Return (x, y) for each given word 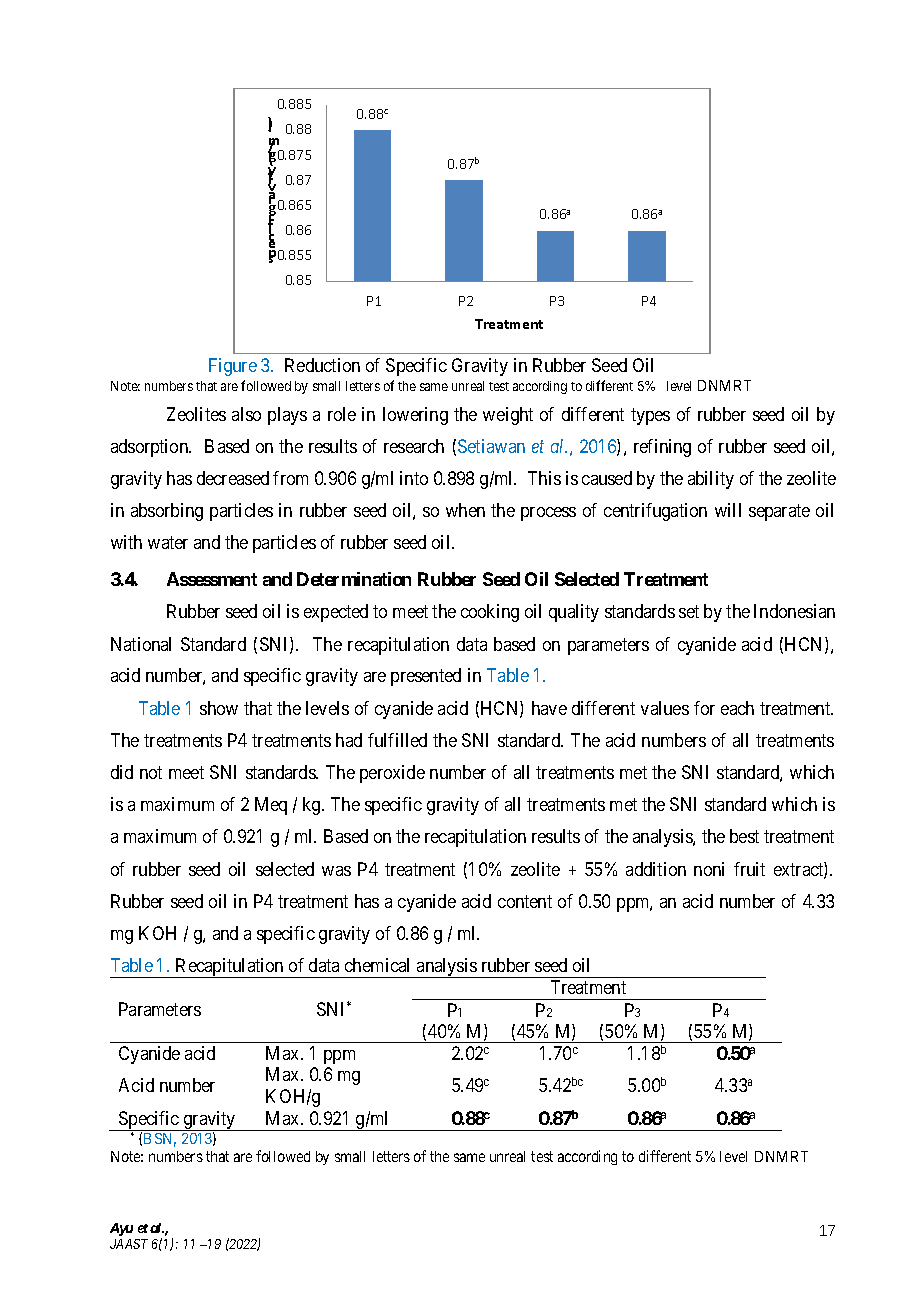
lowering (415, 416)
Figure (233, 367)
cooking (490, 613)
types (650, 416)
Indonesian (794, 611)
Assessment (212, 579)
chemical (377, 965)
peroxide (392, 774)
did (122, 772)
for (704, 708)
